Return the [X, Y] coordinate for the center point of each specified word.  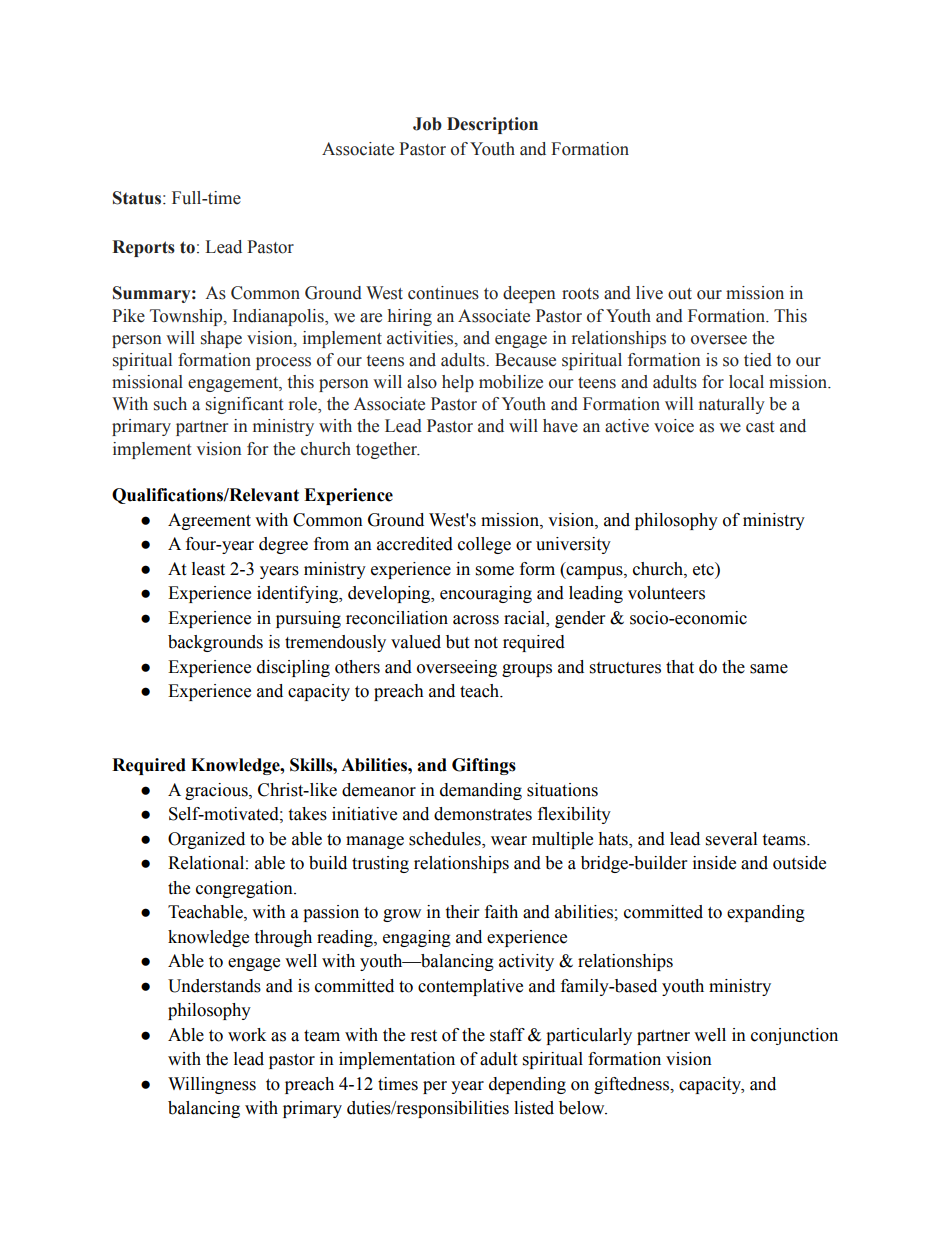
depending [527, 1085]
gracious [217, 791]
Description [492, 125]
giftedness [633, 1085]
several [731, 839]
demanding [481, 791]
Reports [143, 248]
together [388, 450]
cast [760, 427]
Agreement [209, 521]
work [247, 1035]
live [649, 293]
